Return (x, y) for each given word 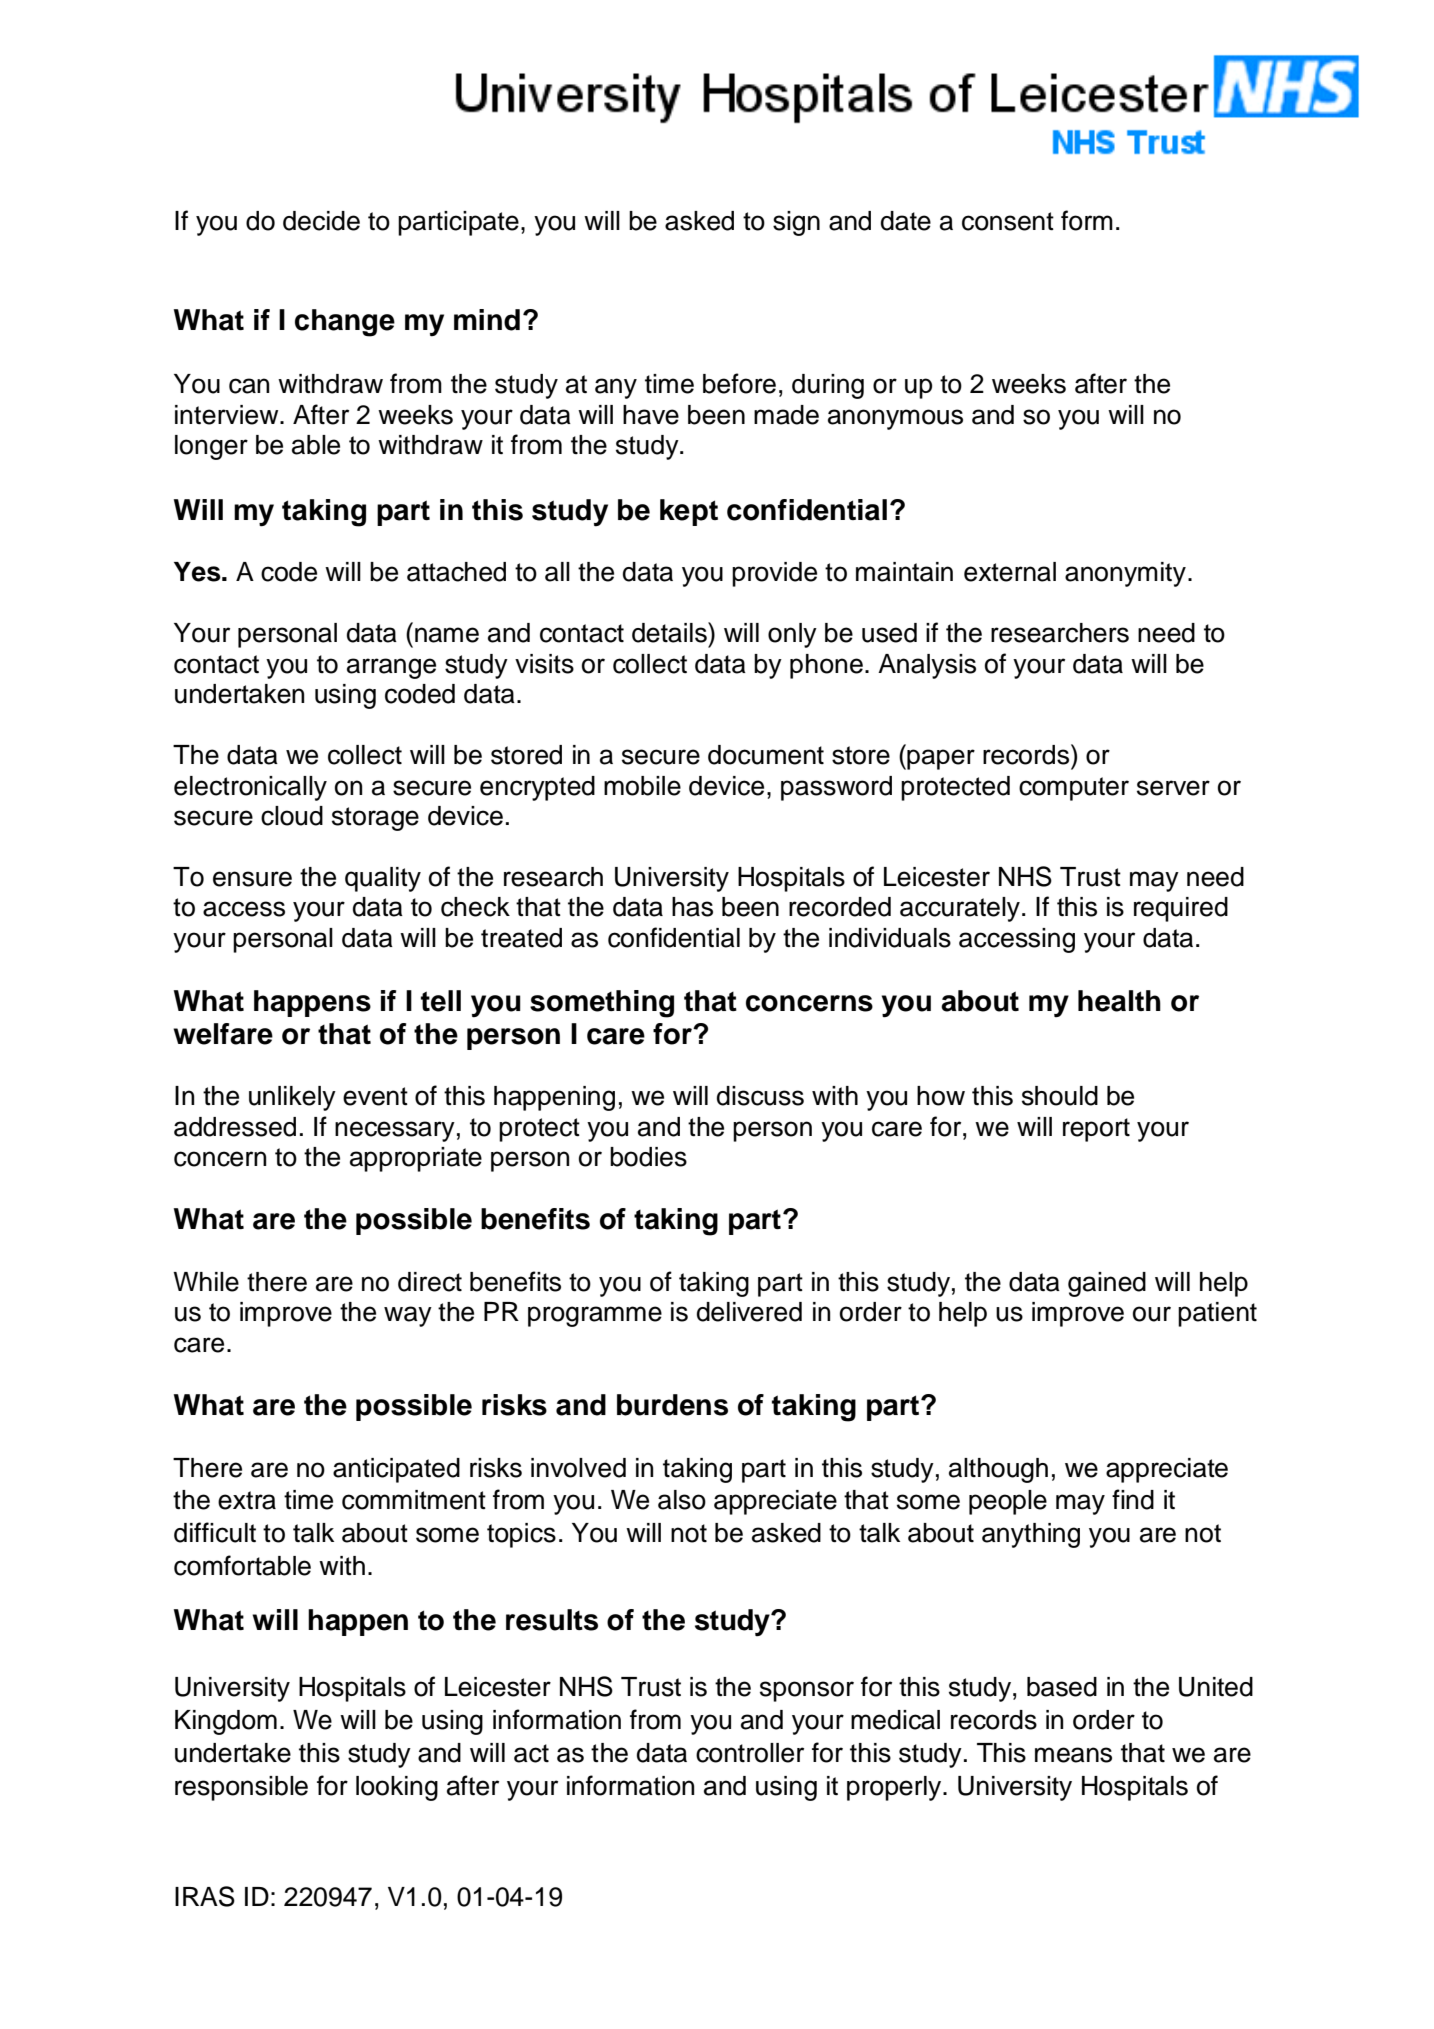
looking (397, 1788)
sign (796, 223)
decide (321, 221)
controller (750, 1753)
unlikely (292, 1098)
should (1060, 1096)
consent (1008, 221)
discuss (760, 1096)
